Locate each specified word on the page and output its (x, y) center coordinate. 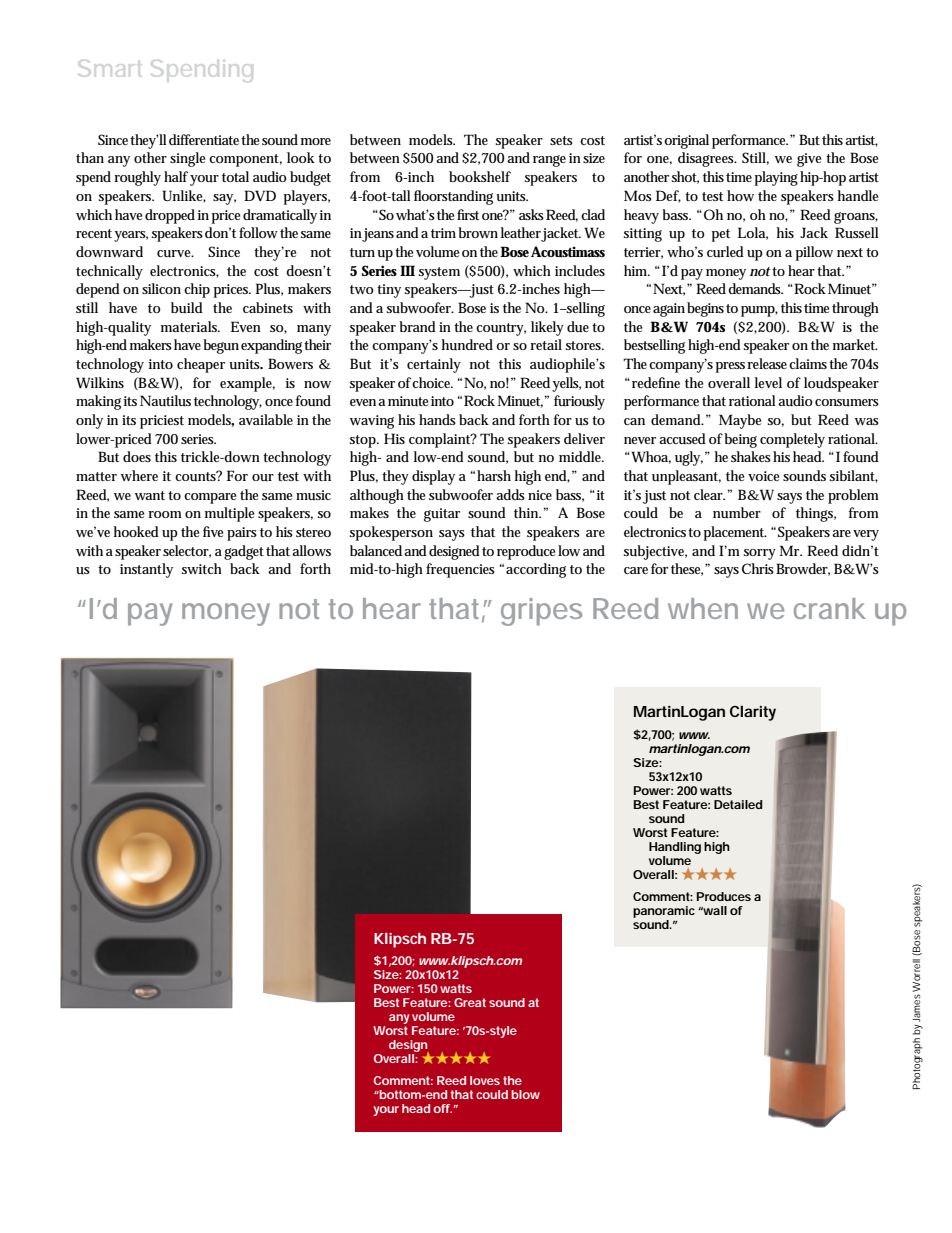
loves (485, 1080)
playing (776, 178)
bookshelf (480, 176)
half (176, 176)
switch (202, 568)
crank (830, 608)
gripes (541, 612)
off (442, 1108)
